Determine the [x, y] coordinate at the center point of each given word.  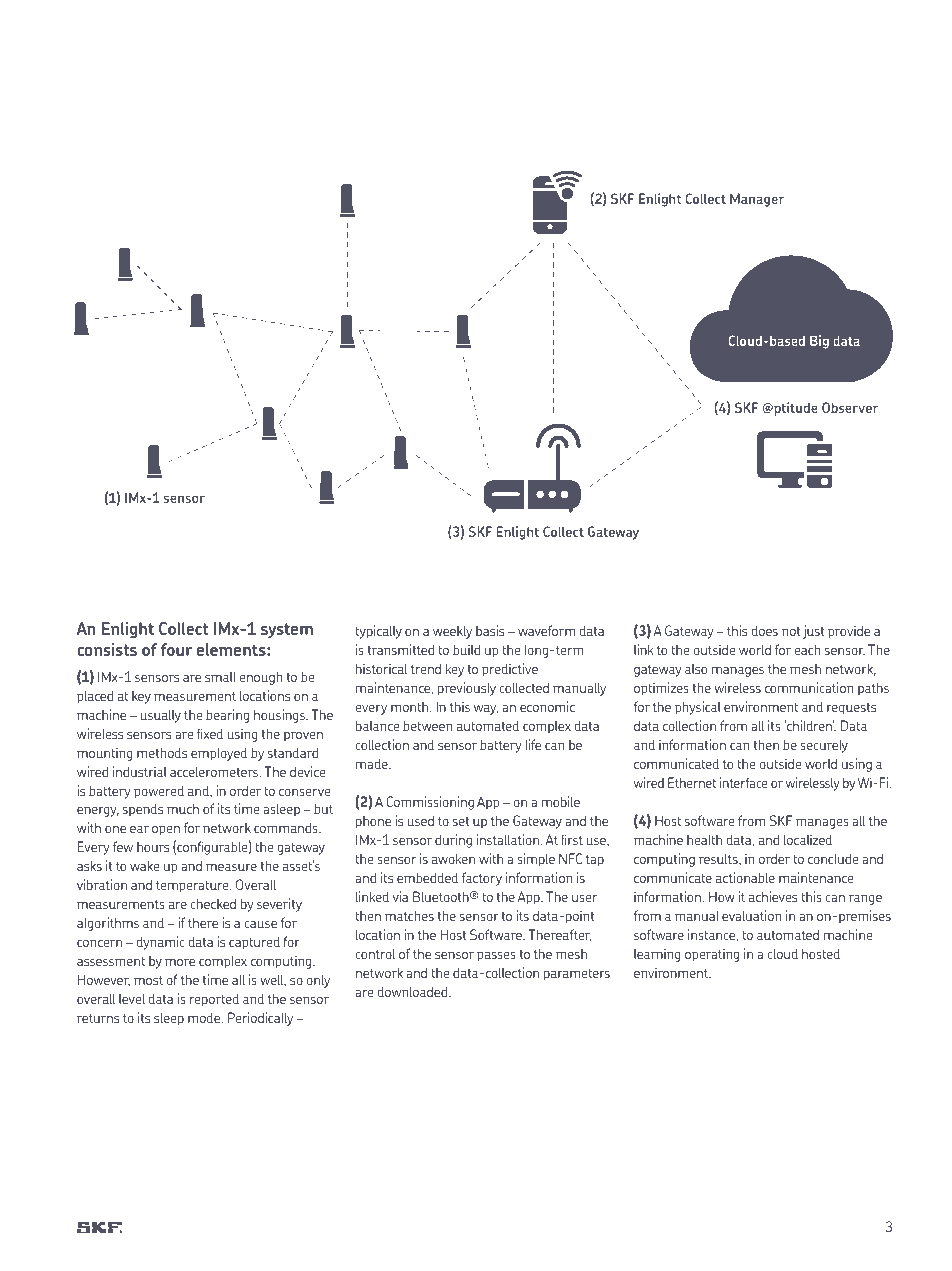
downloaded [414, 992]
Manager [757, 200]
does [765, 631]
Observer [850, 407]
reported [214, 1000]
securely [824, 746]
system [287, 630]
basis [490, 630]
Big [819, 342]
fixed [210, 733]
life [533, 744]
